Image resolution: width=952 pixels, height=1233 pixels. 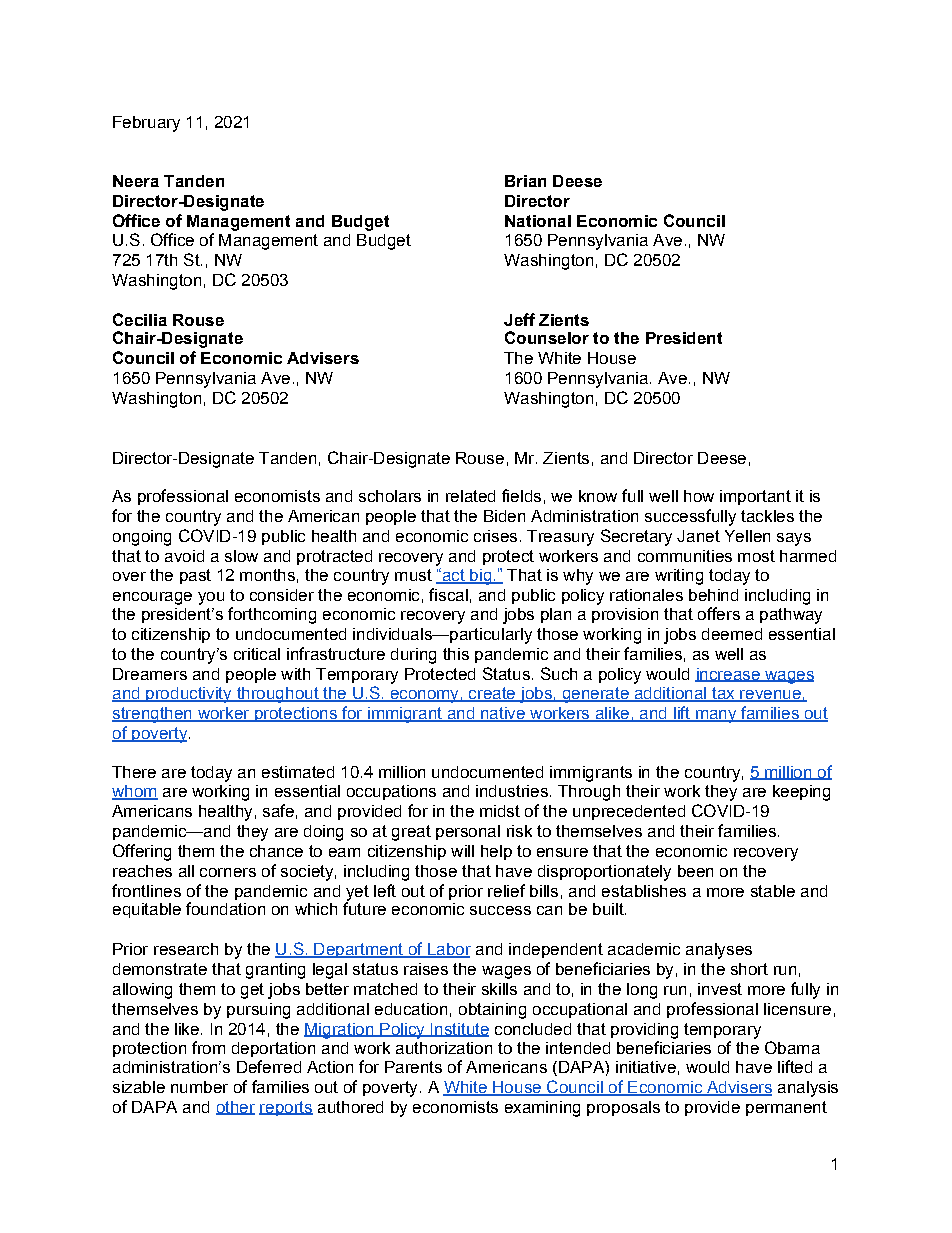 What do you see at coordinates (448, 594) in the image?
I see `fiscal` at bounding box center [448, 594].
